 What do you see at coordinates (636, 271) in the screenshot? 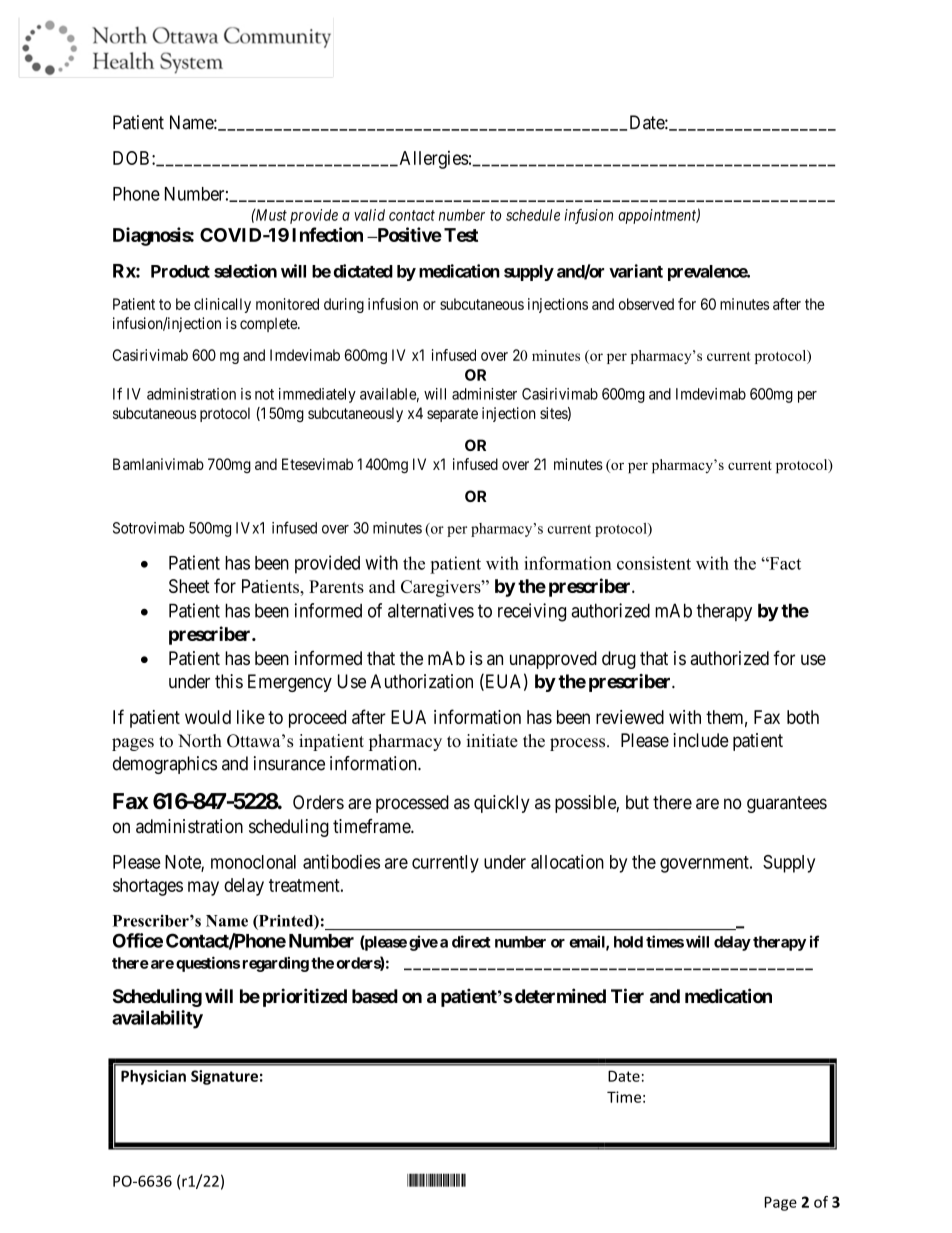
I see `variant` at bounding box center [636, 271].
